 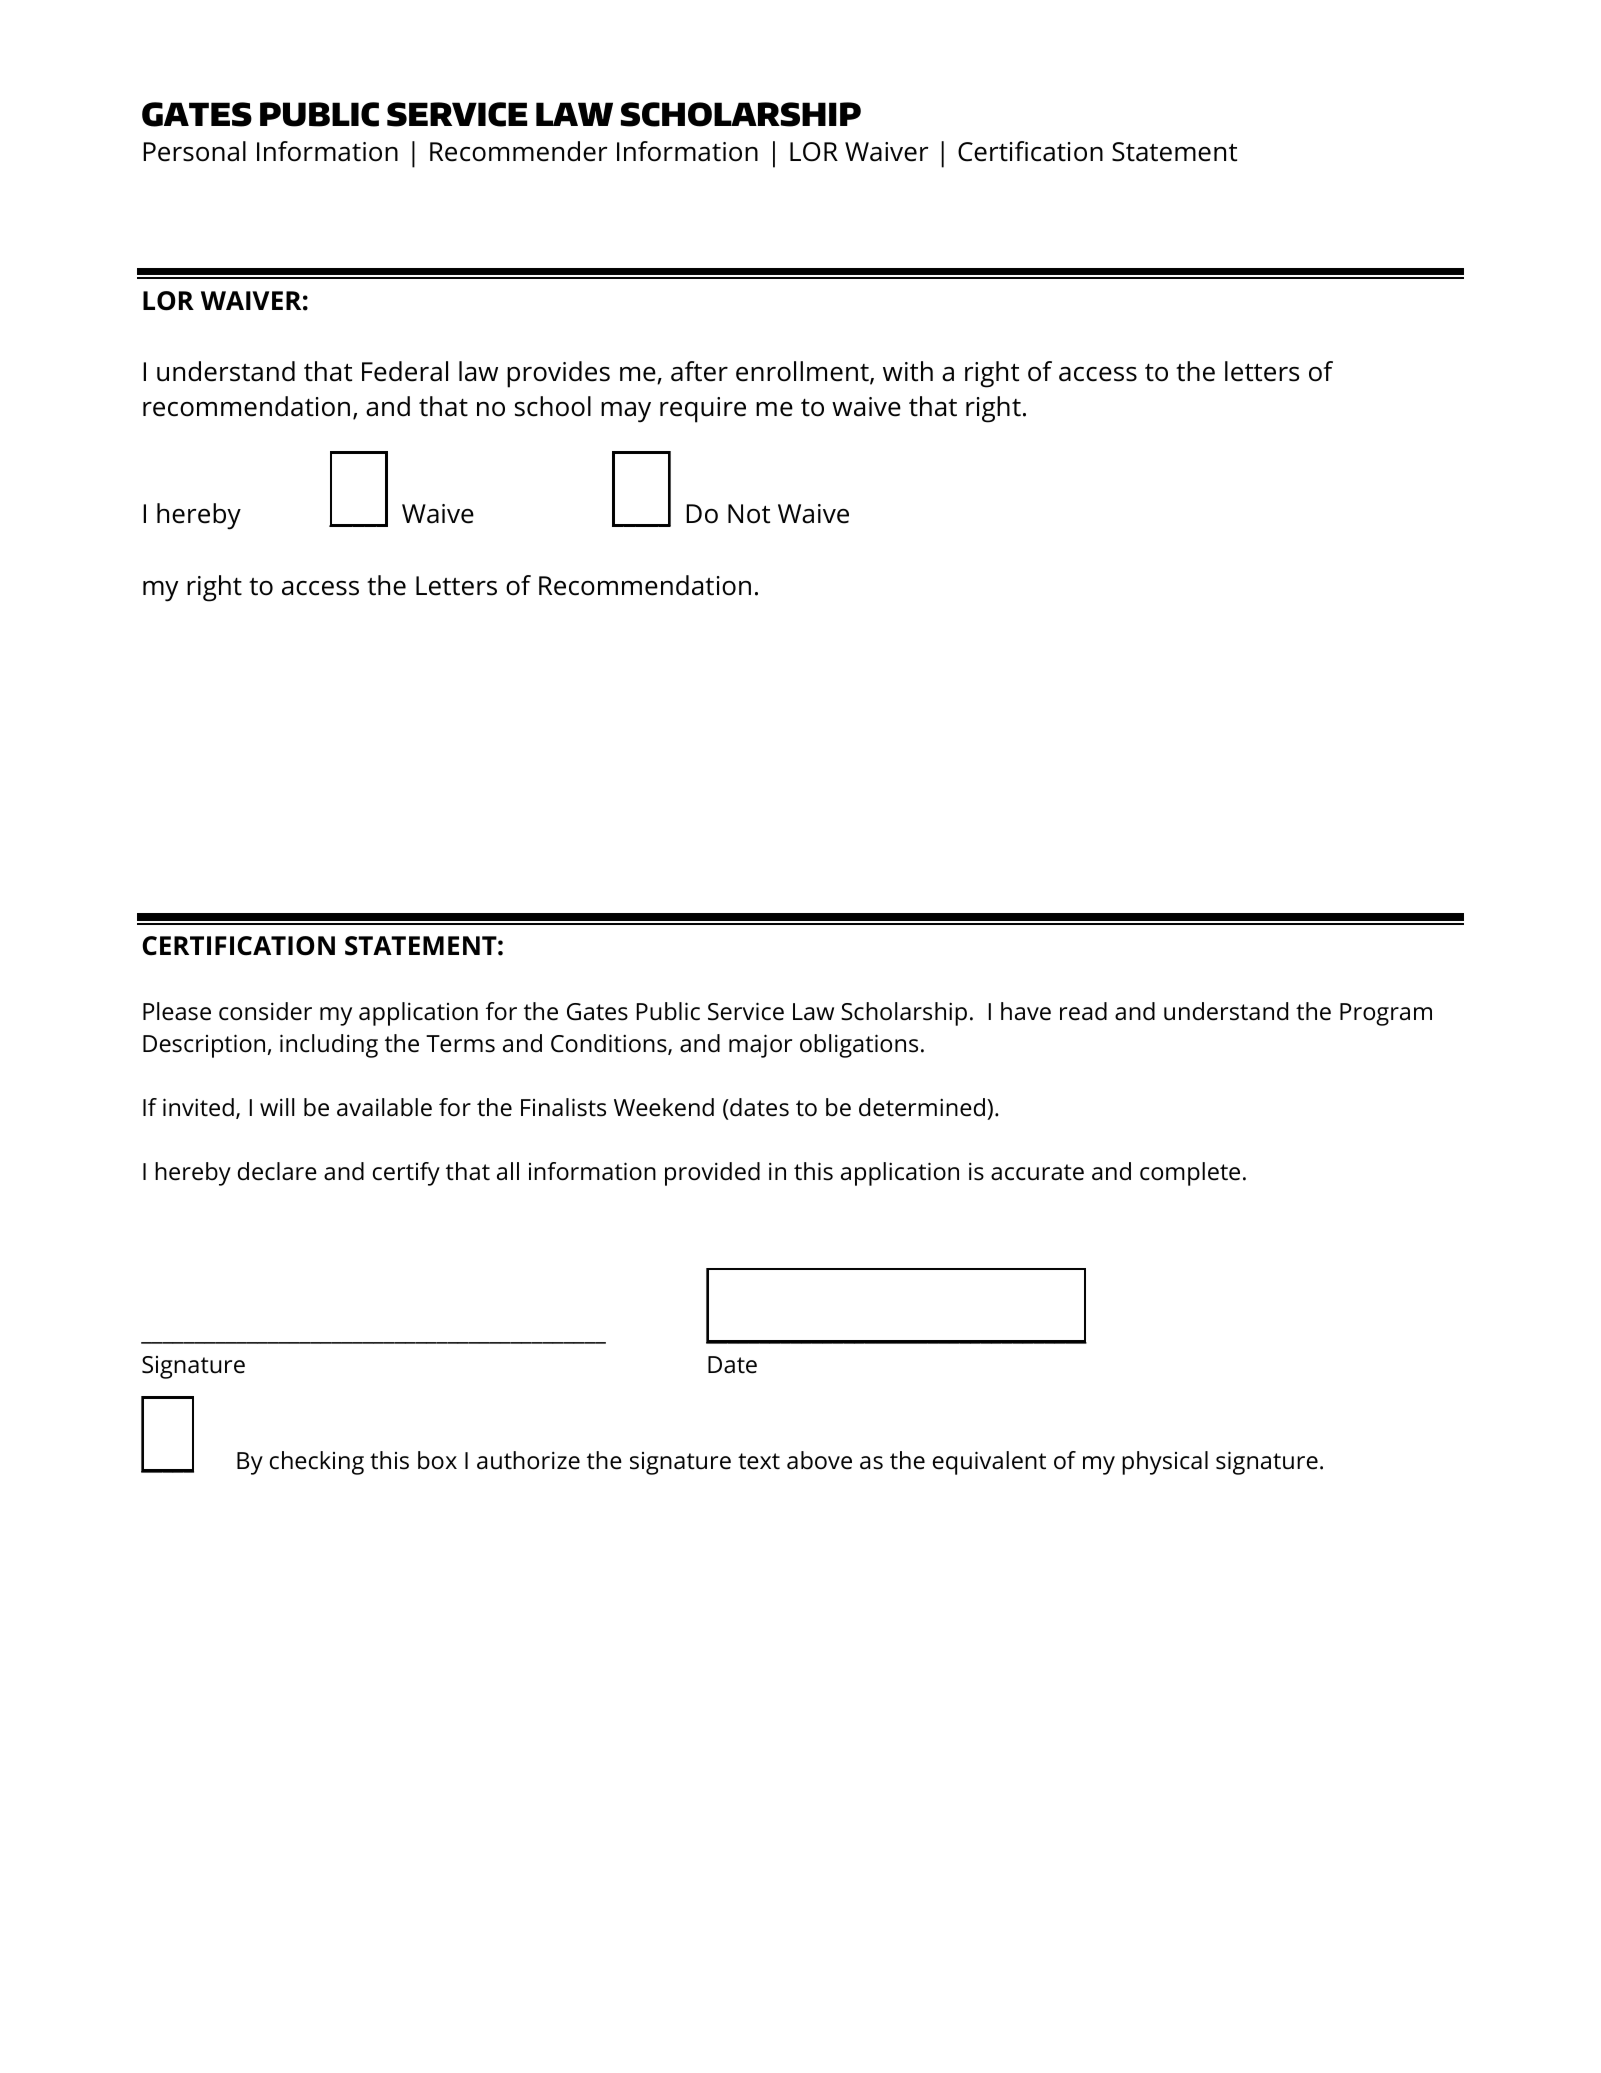 What do you see at coordinates (759, 1461) in the page?
I see `text` at bounding box center [759, 1461].
